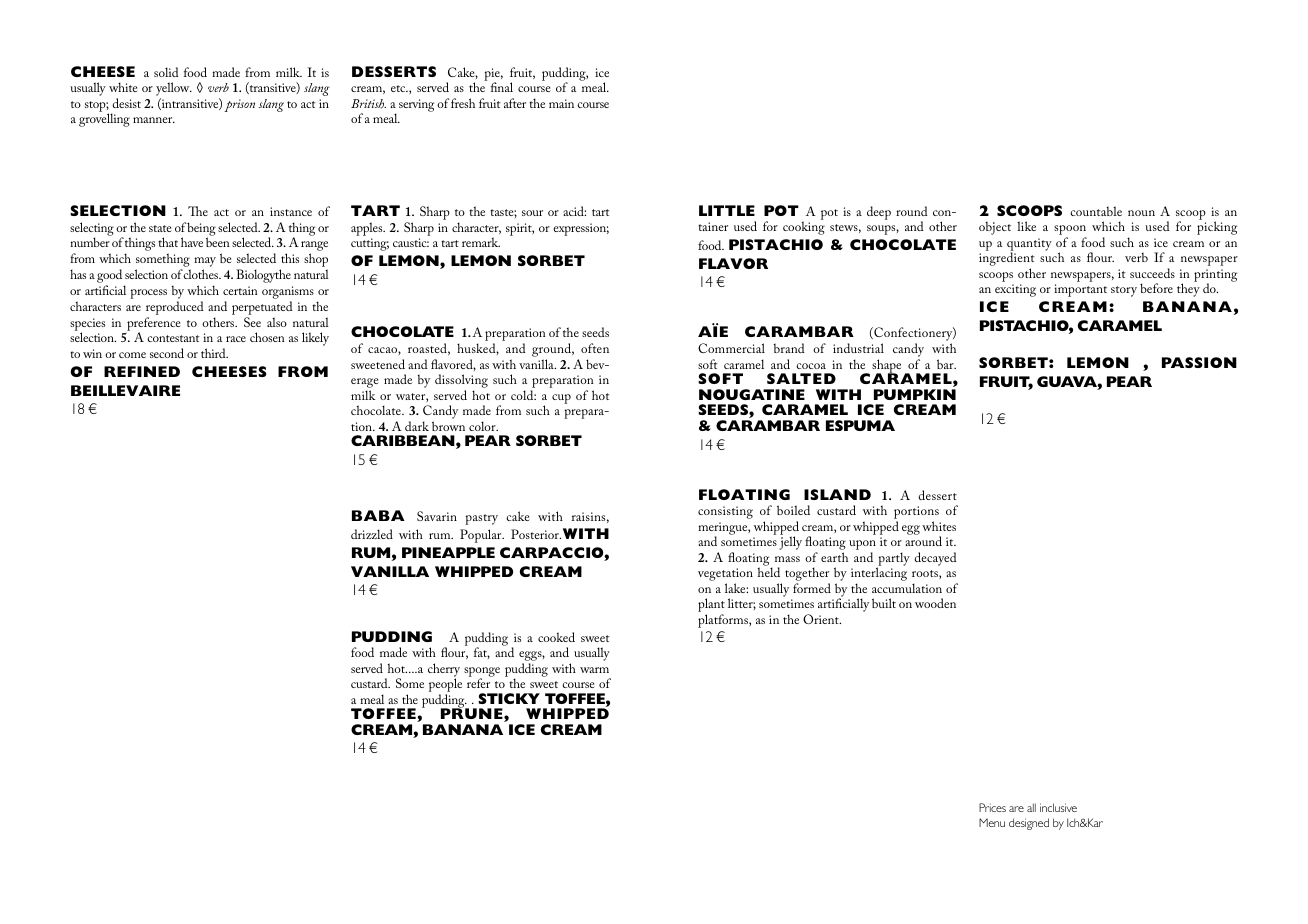 This screenshot has width=1308, height=924. Describe the element at coordinates (202, 274) in the screenshot. I see `clothes` at that location.
